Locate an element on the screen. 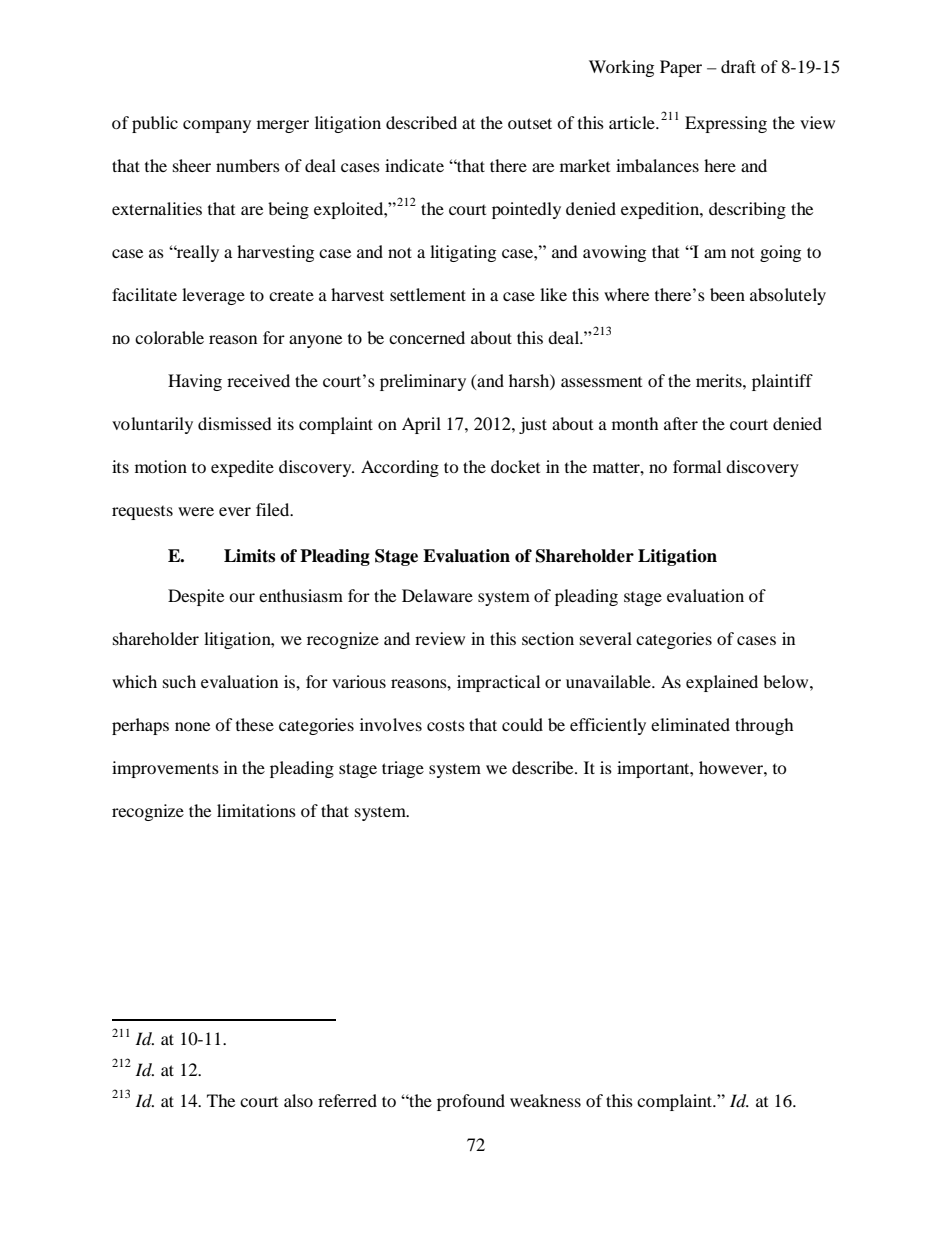 Image resolution: width=952 pixels, height=1233 pixels. explained is located at coordinates (722, 683).
